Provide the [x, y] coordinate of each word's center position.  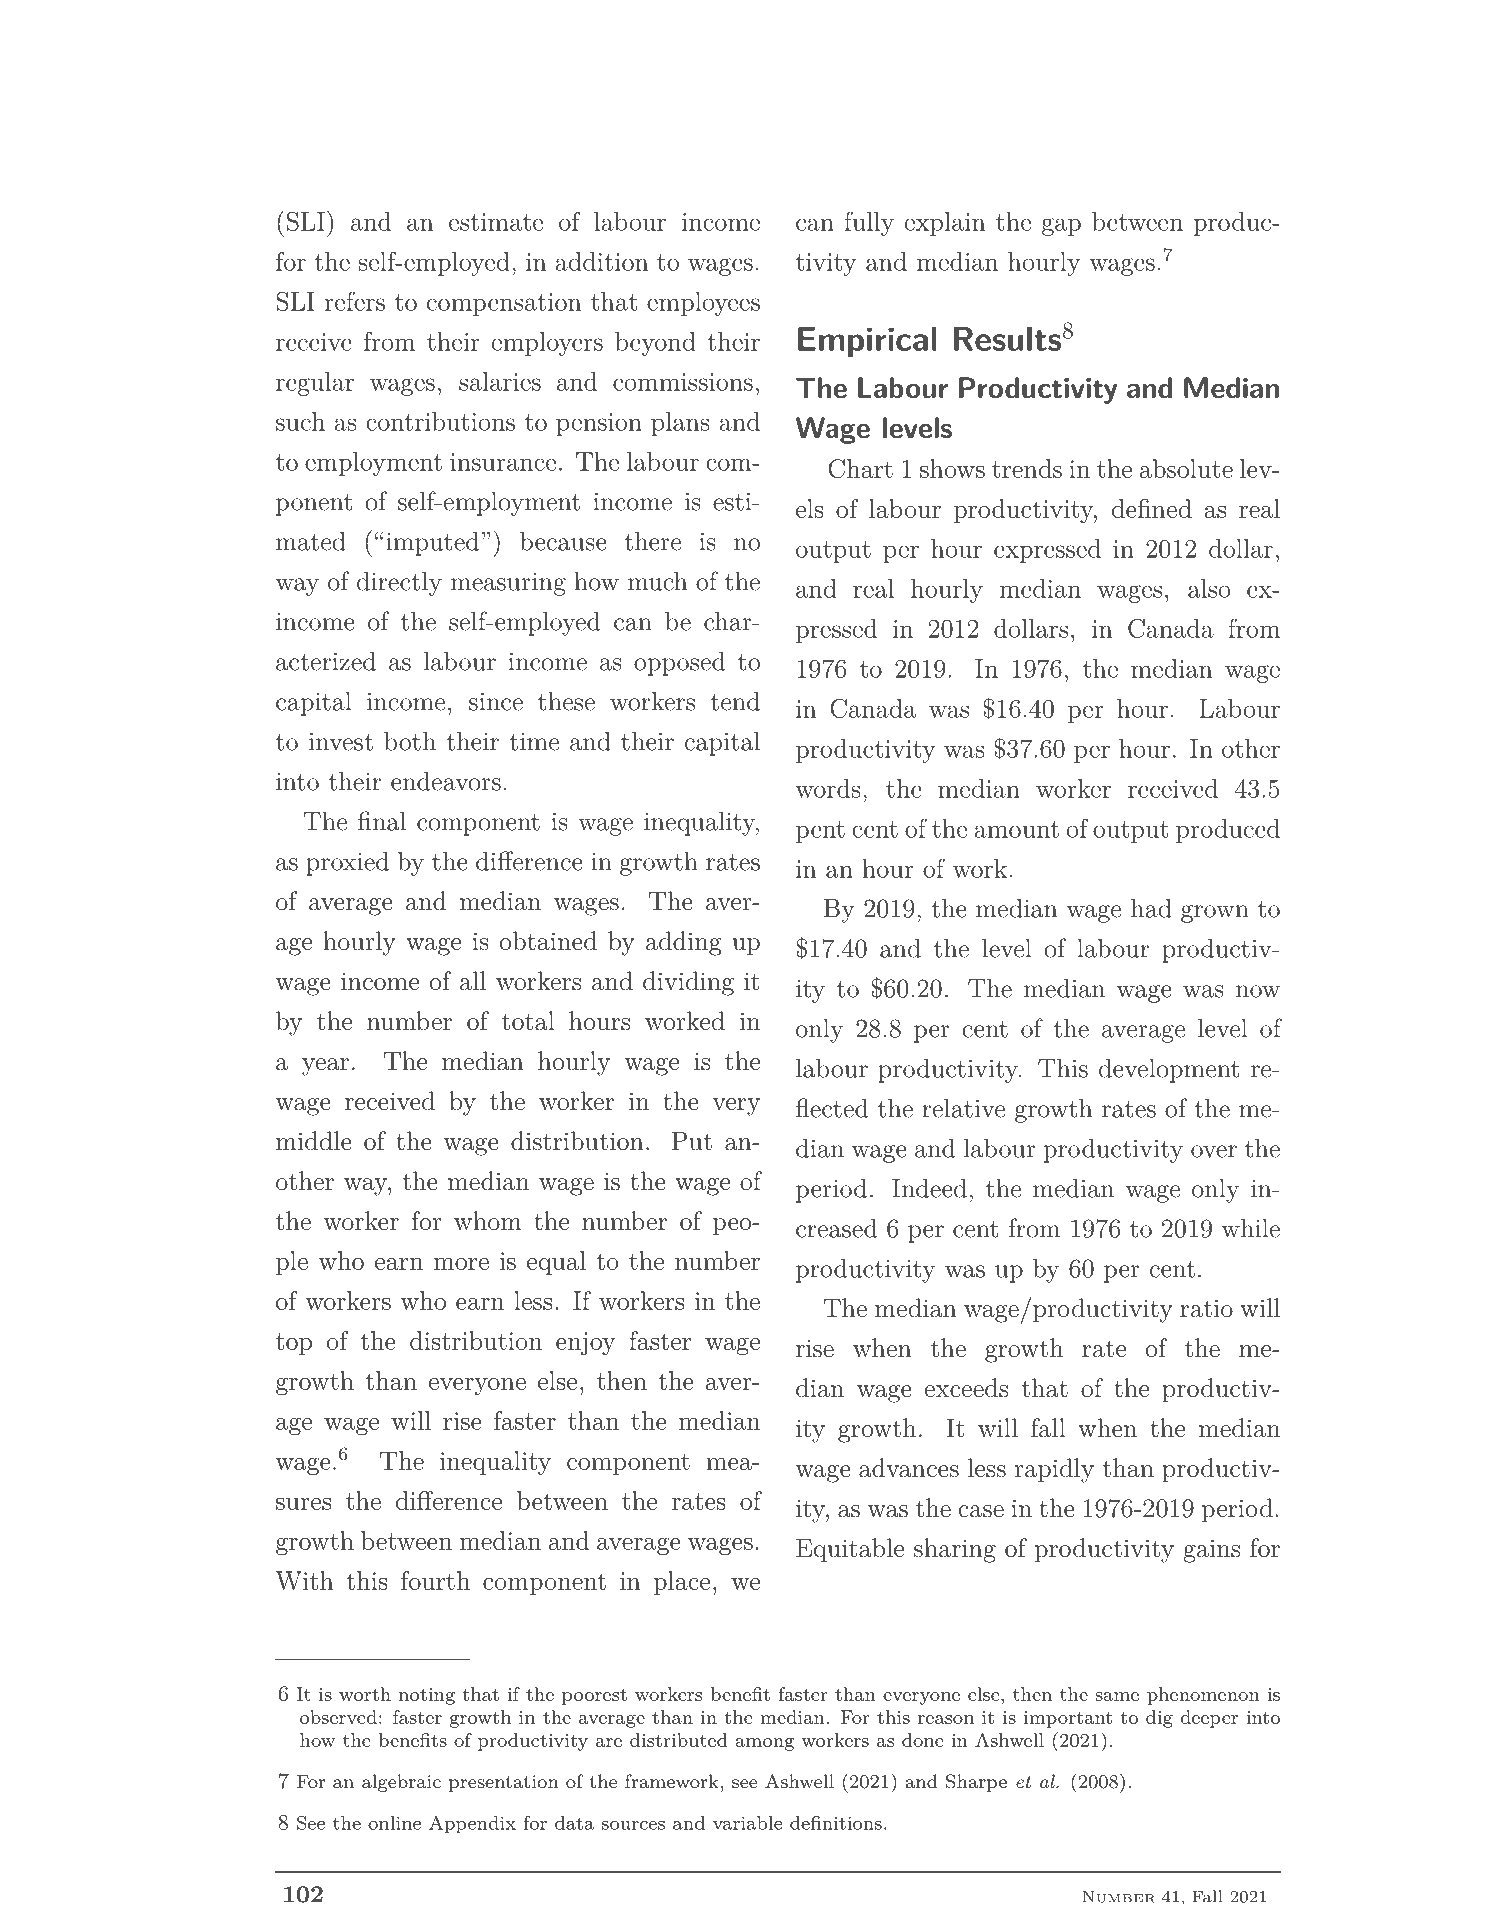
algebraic [401, 1783]
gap [1061, 227]
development [1169, 1071]
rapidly [1054, 1470]
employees [703, 304]
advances [909, 1468]
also [1209, 588]
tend [735, 701]
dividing [688, 983]
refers [354, 301]
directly [399, 584]
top [294, 1344]
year [325, 1067]
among [764, 1744]
